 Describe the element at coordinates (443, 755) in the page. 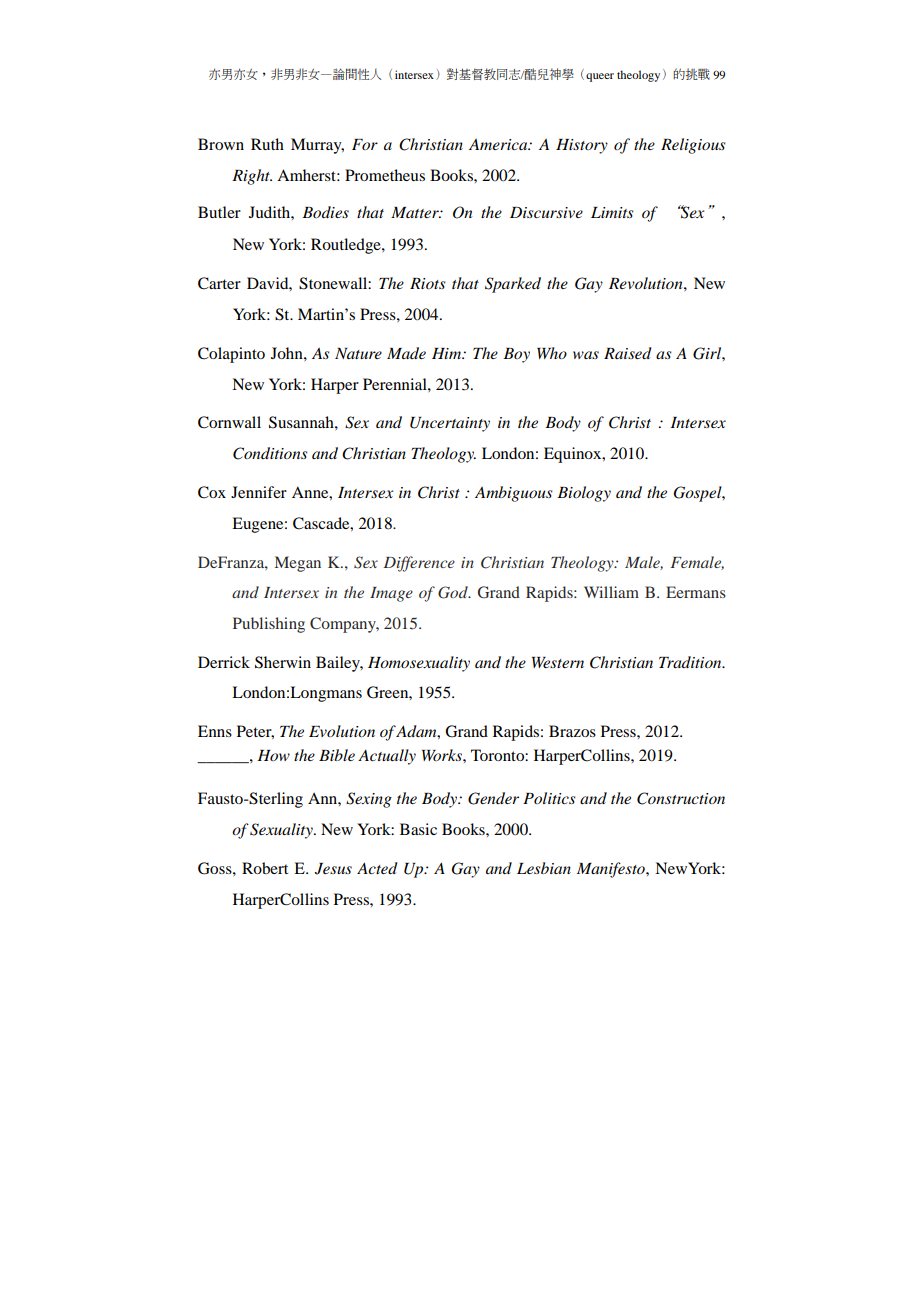

I see `Works` at that location.
